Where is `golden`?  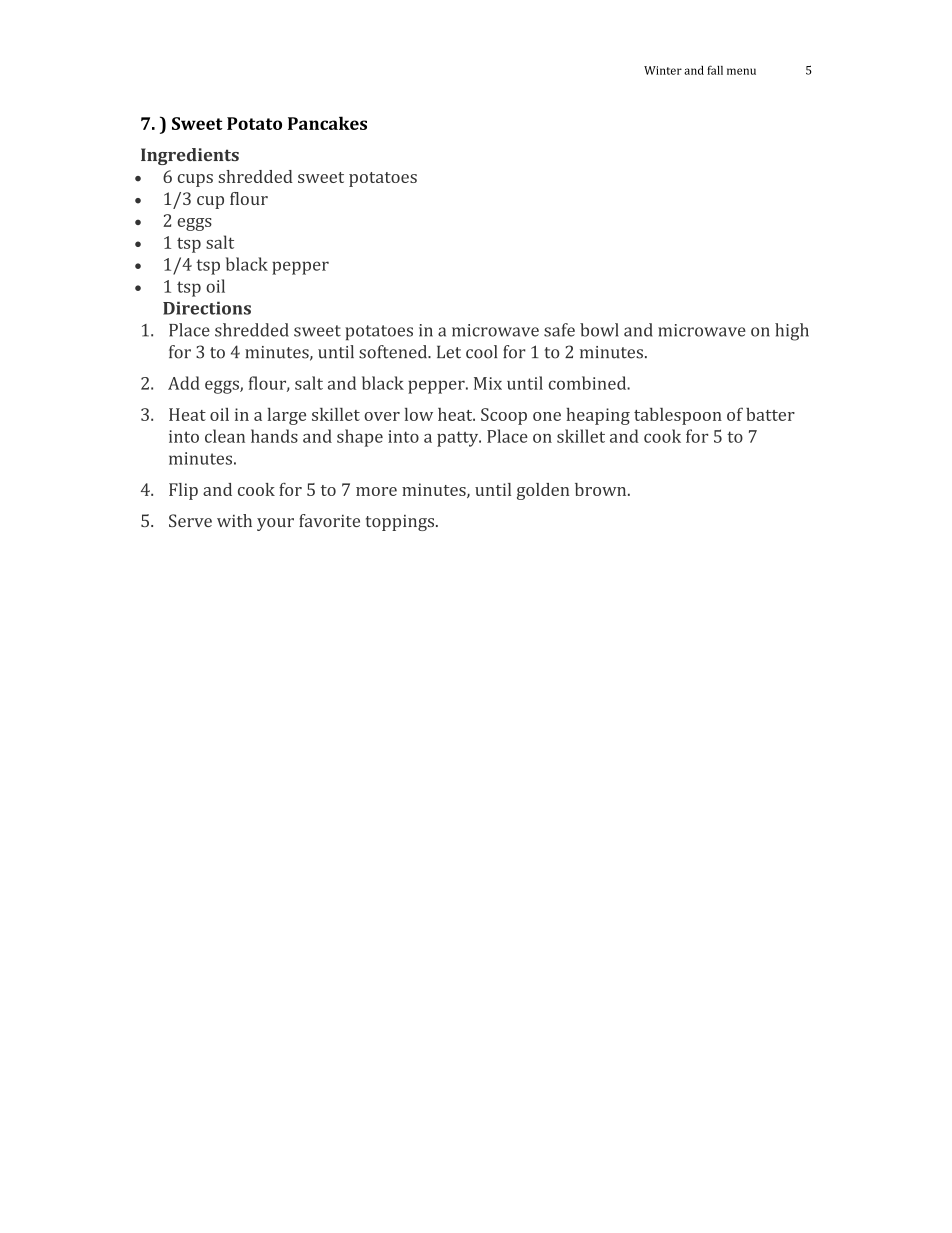 golden is located at coordinates (543, 491).
